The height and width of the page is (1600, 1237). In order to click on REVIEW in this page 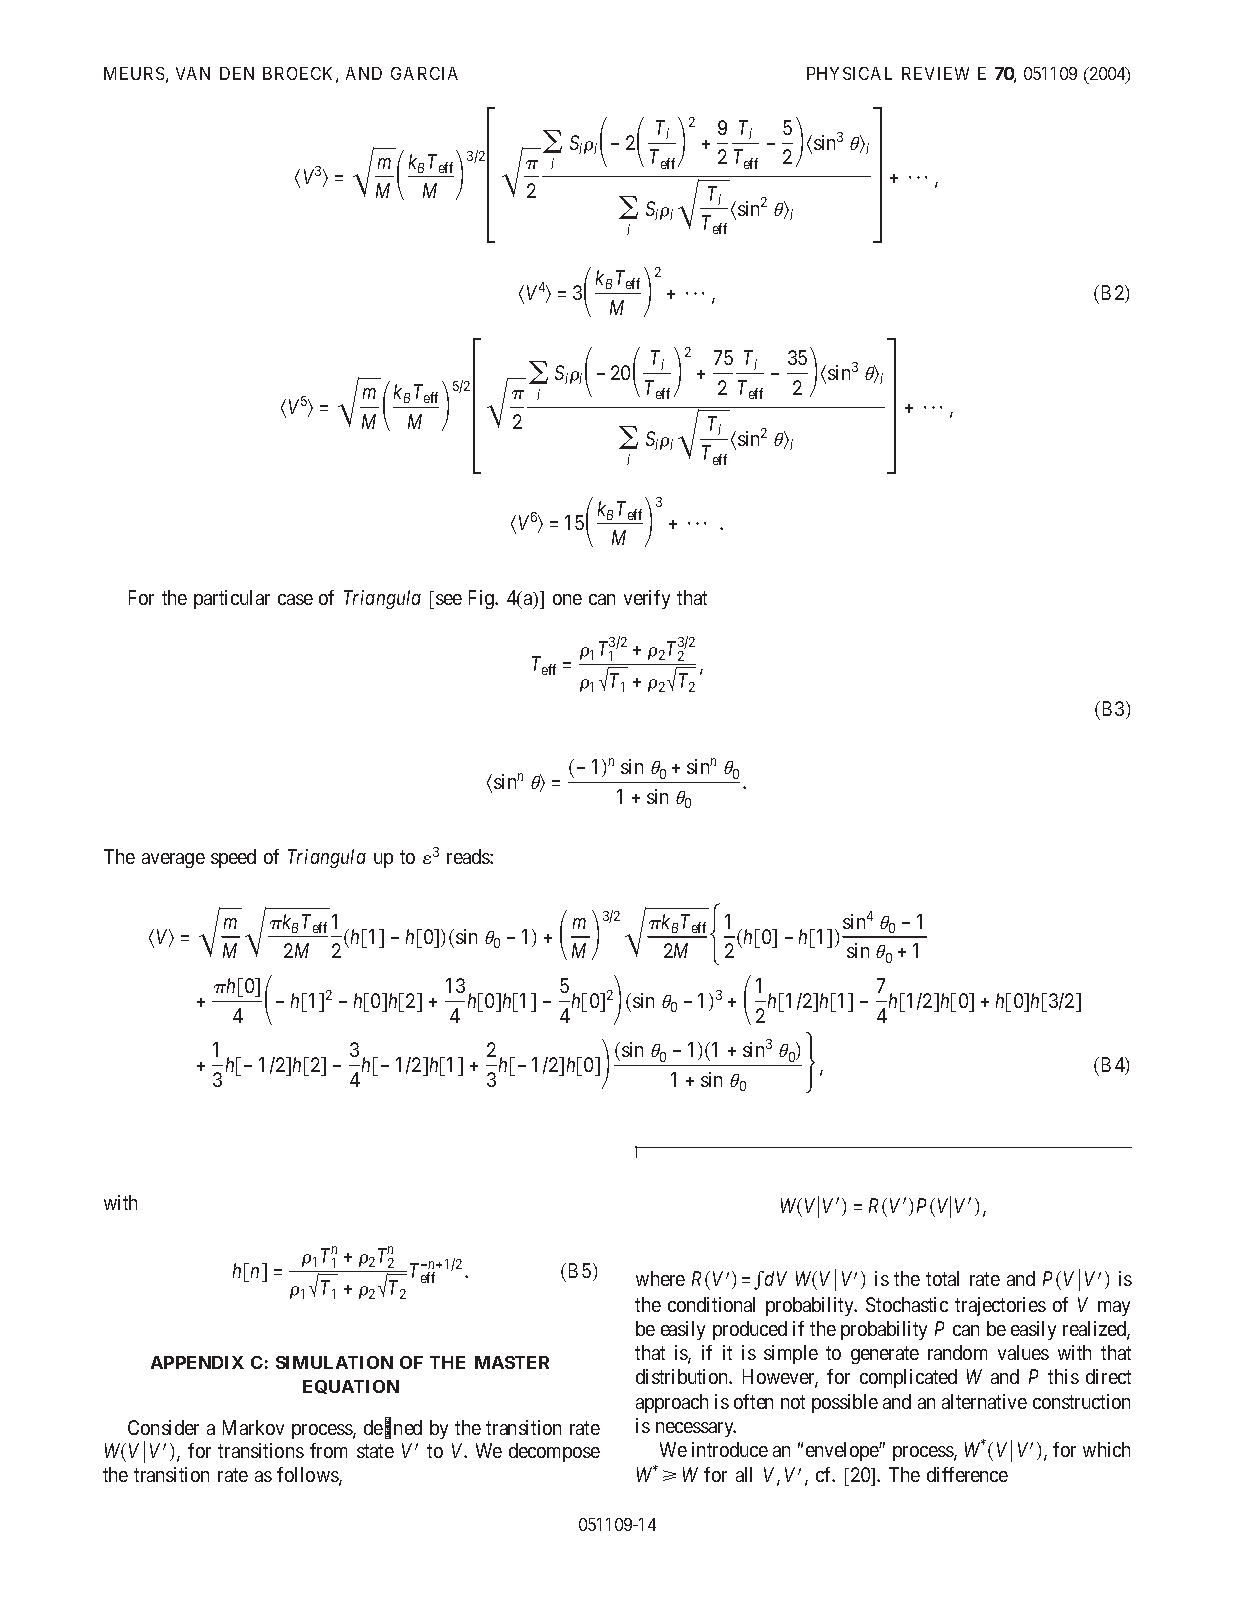, I will do `click(935, 73)`.
